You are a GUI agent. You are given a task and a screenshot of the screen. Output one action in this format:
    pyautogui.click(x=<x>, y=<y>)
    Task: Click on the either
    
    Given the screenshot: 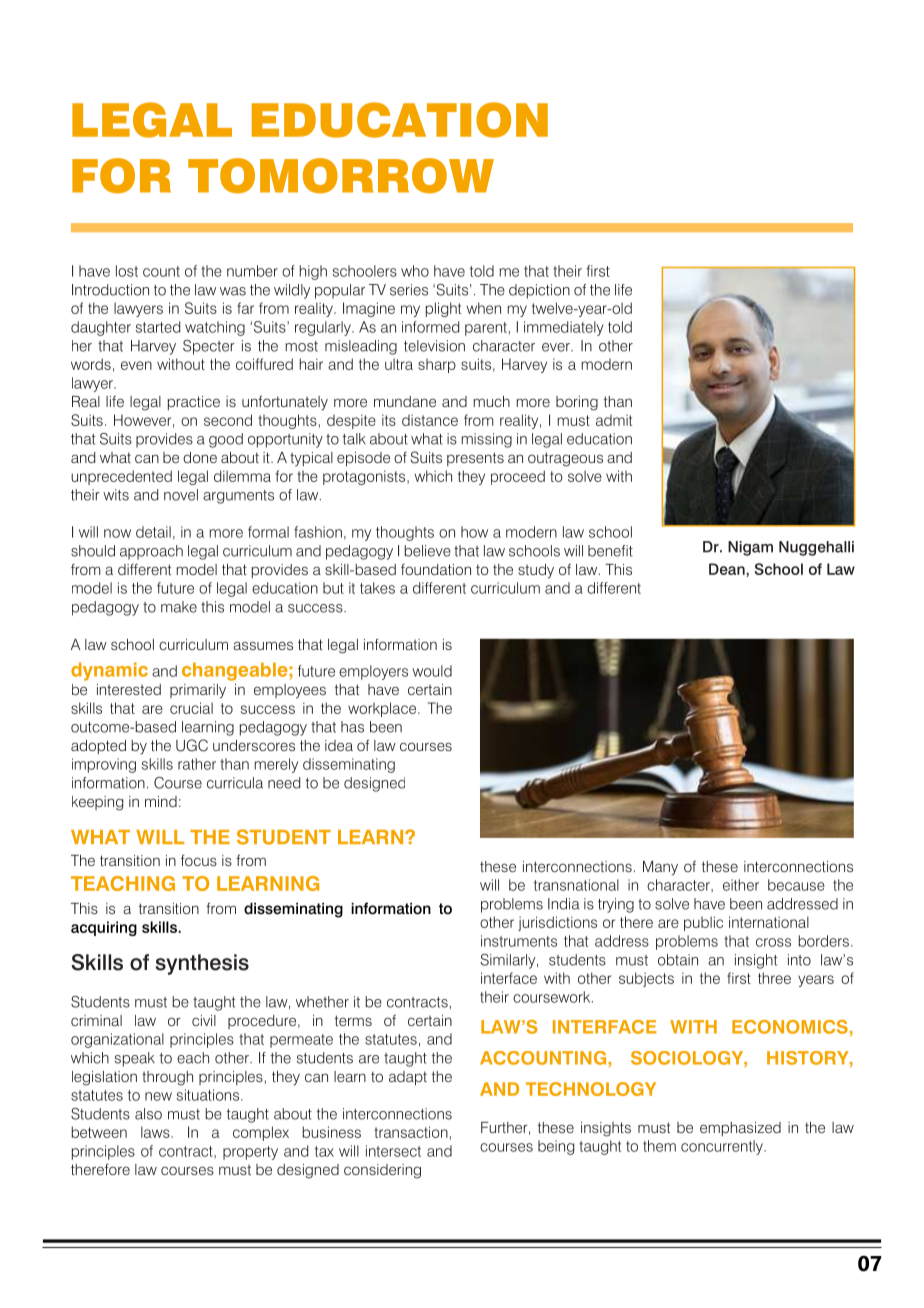 What is the action you would take?
    pyautogui.click(x=741, y=885)
